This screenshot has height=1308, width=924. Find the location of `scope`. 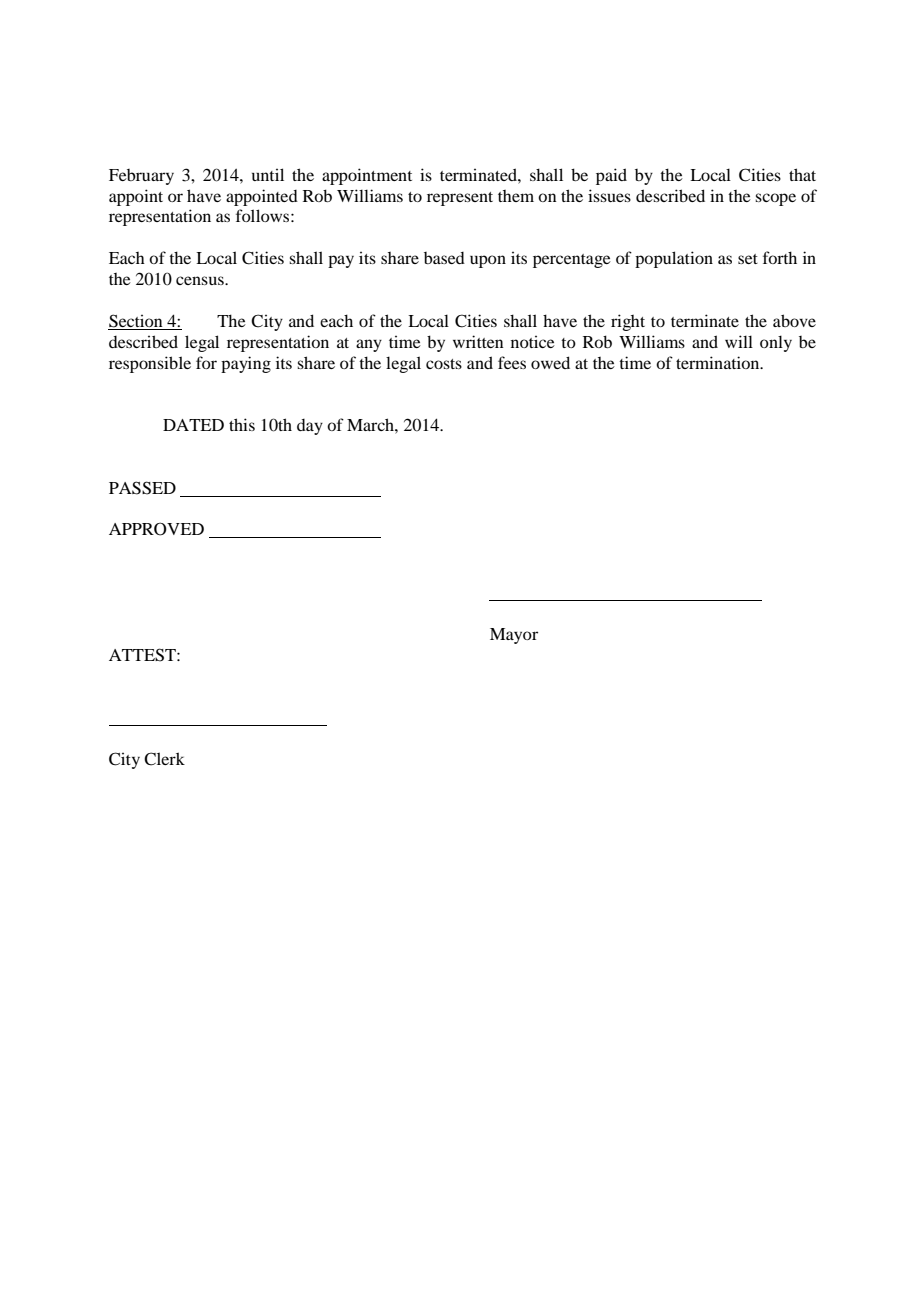

scope is located at coordinates (775, 199).
